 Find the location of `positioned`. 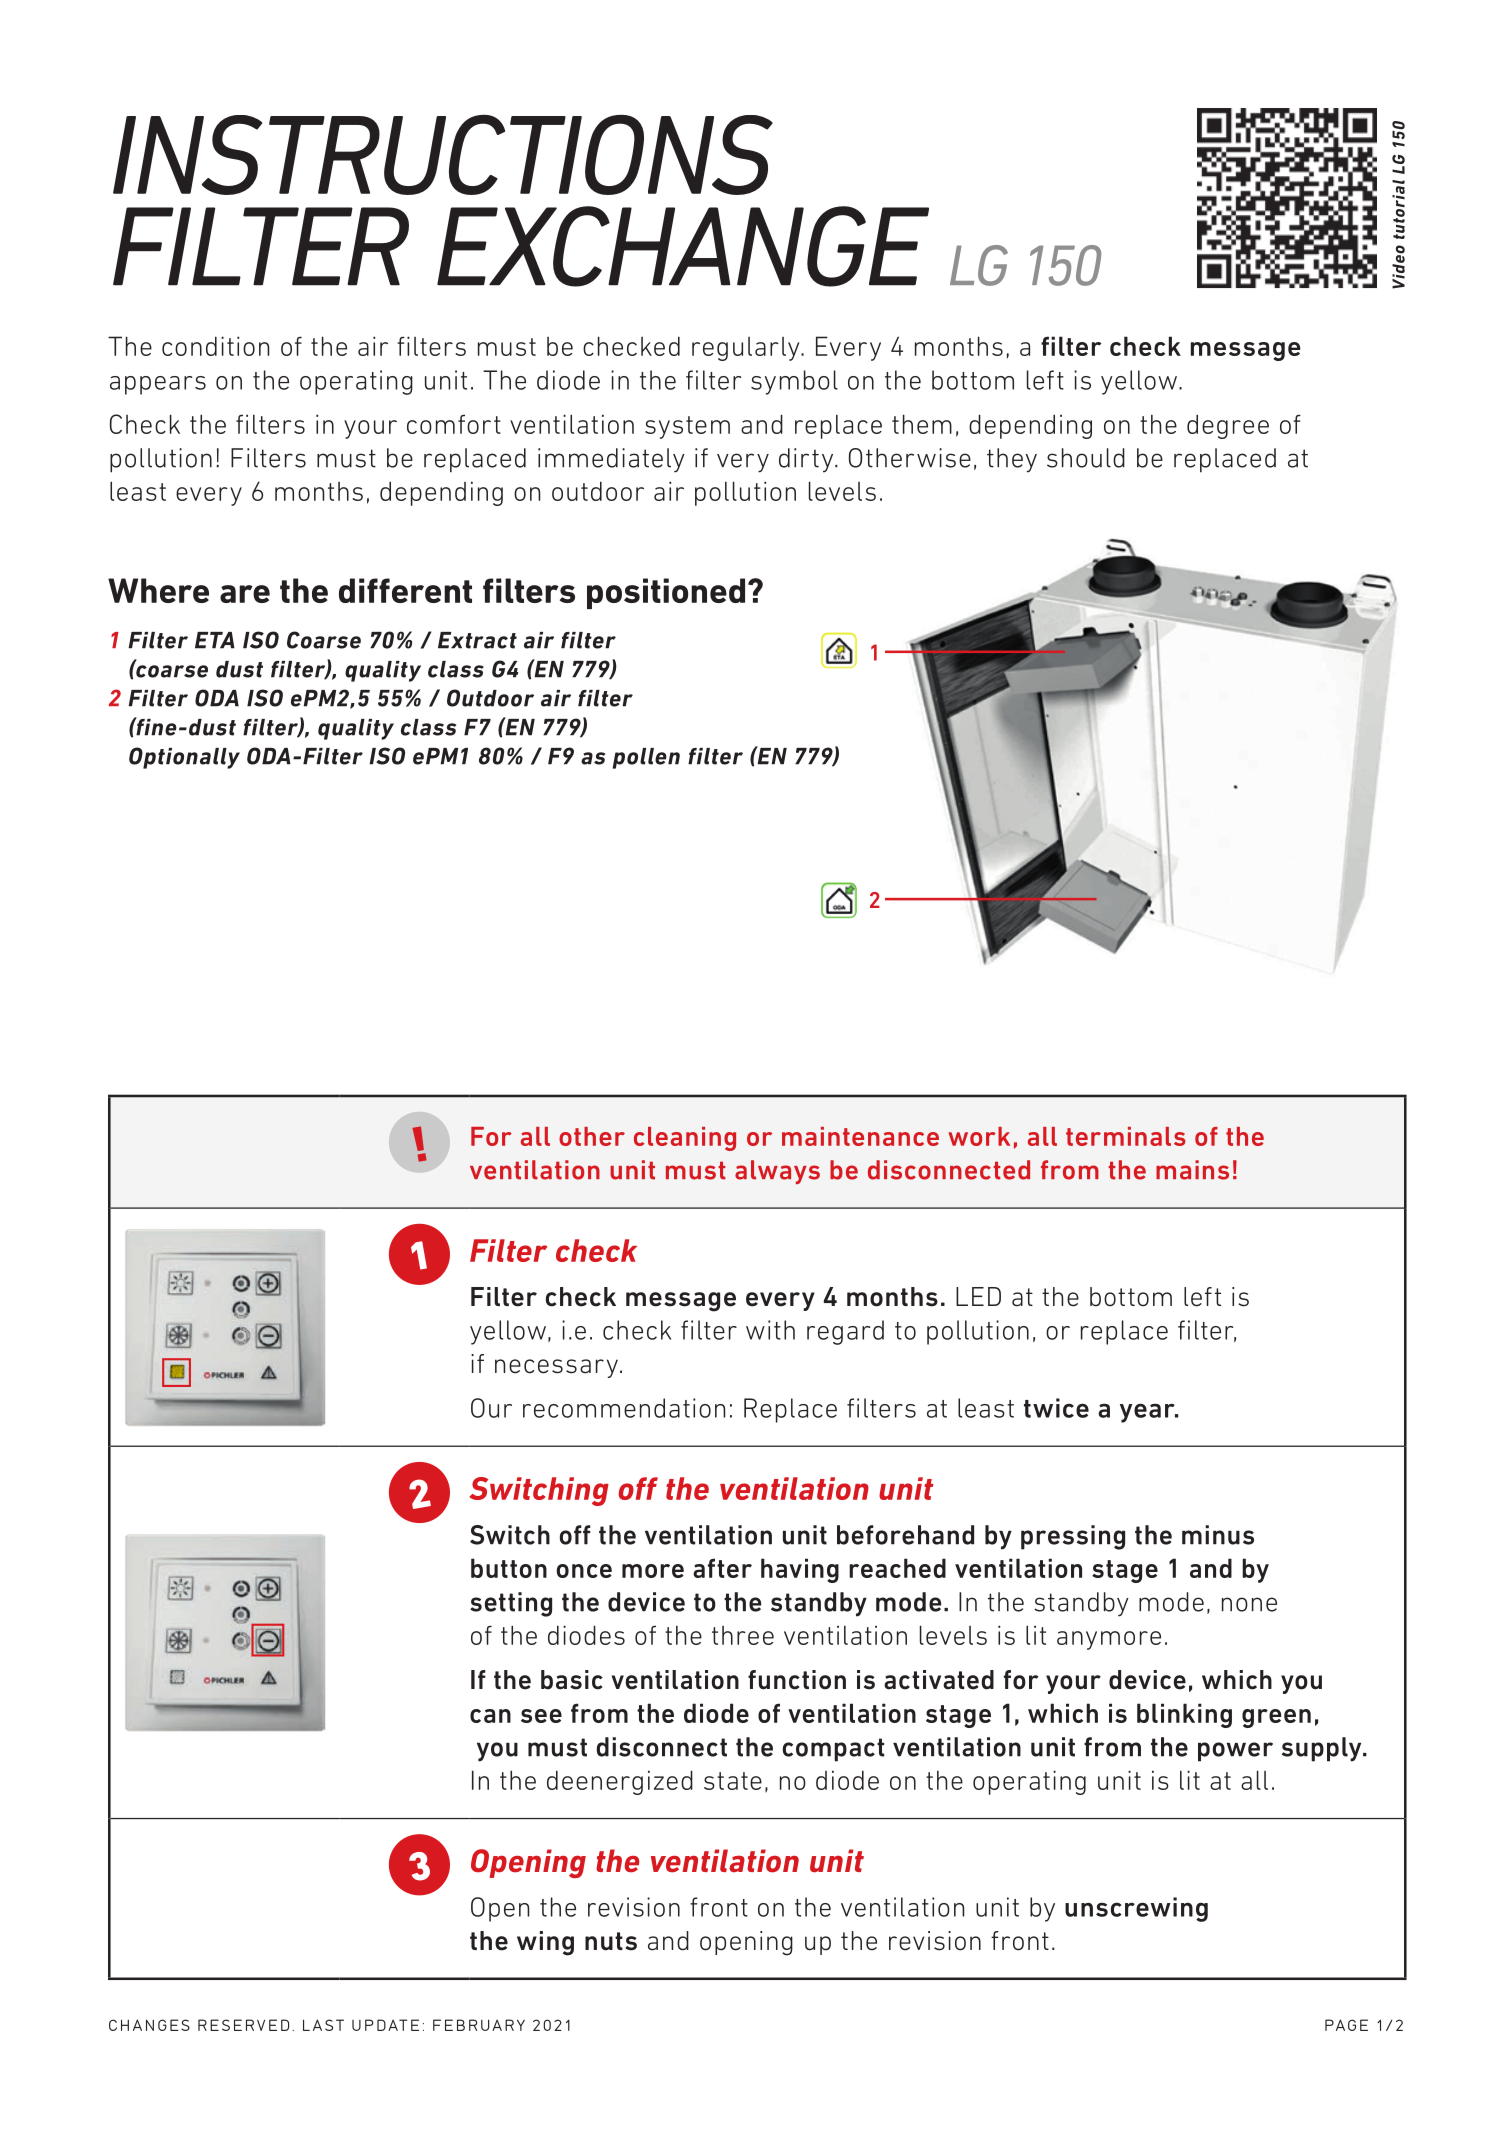

positioned is located at coordinates (666, 593).
